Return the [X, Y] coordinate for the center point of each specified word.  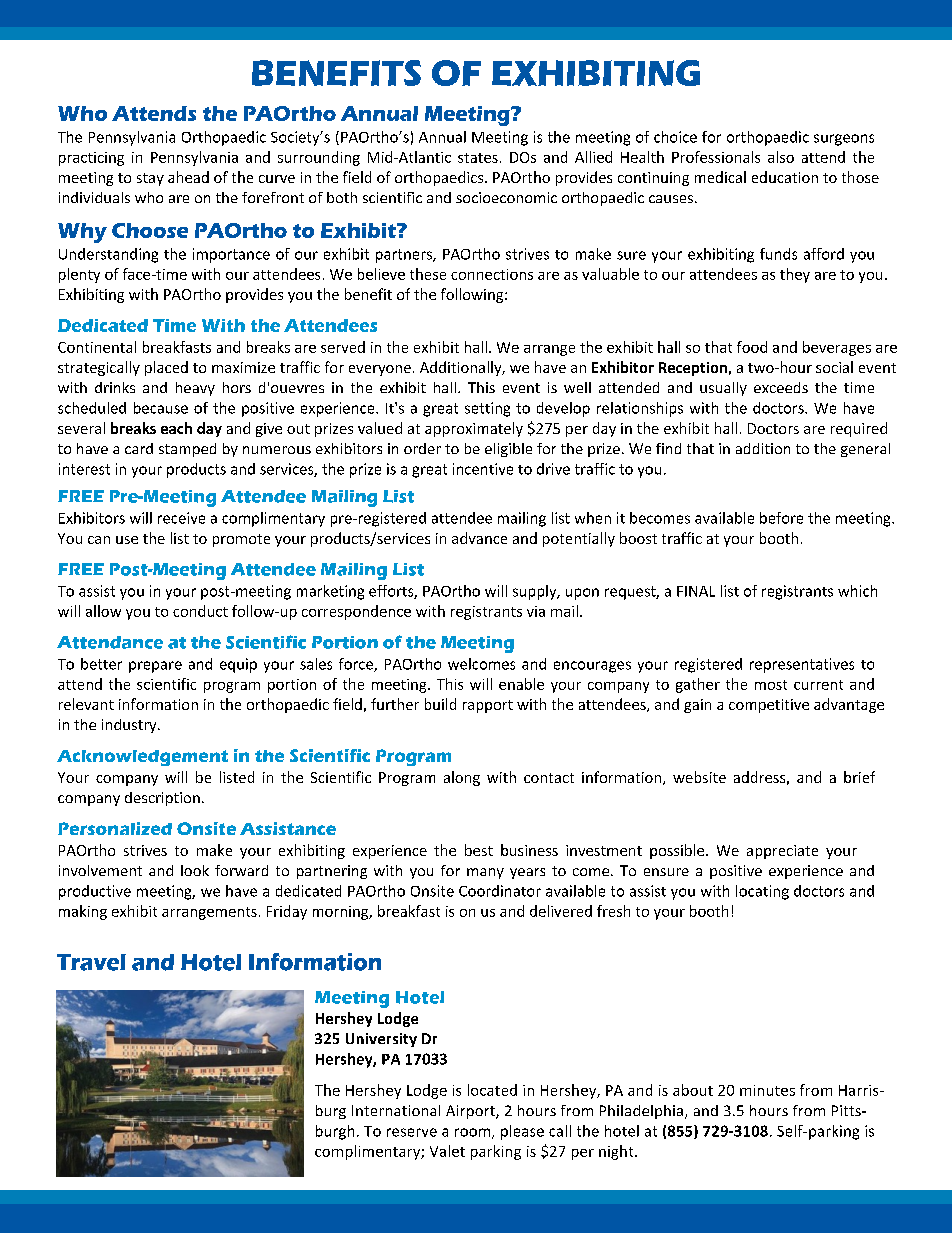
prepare [155, 667]
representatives [802, 665]
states [478, 158]
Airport [471, 1112]
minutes [767, 1090]
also [781, 157]
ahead [188, 177]
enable [521, 684]
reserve [412, 1132]
